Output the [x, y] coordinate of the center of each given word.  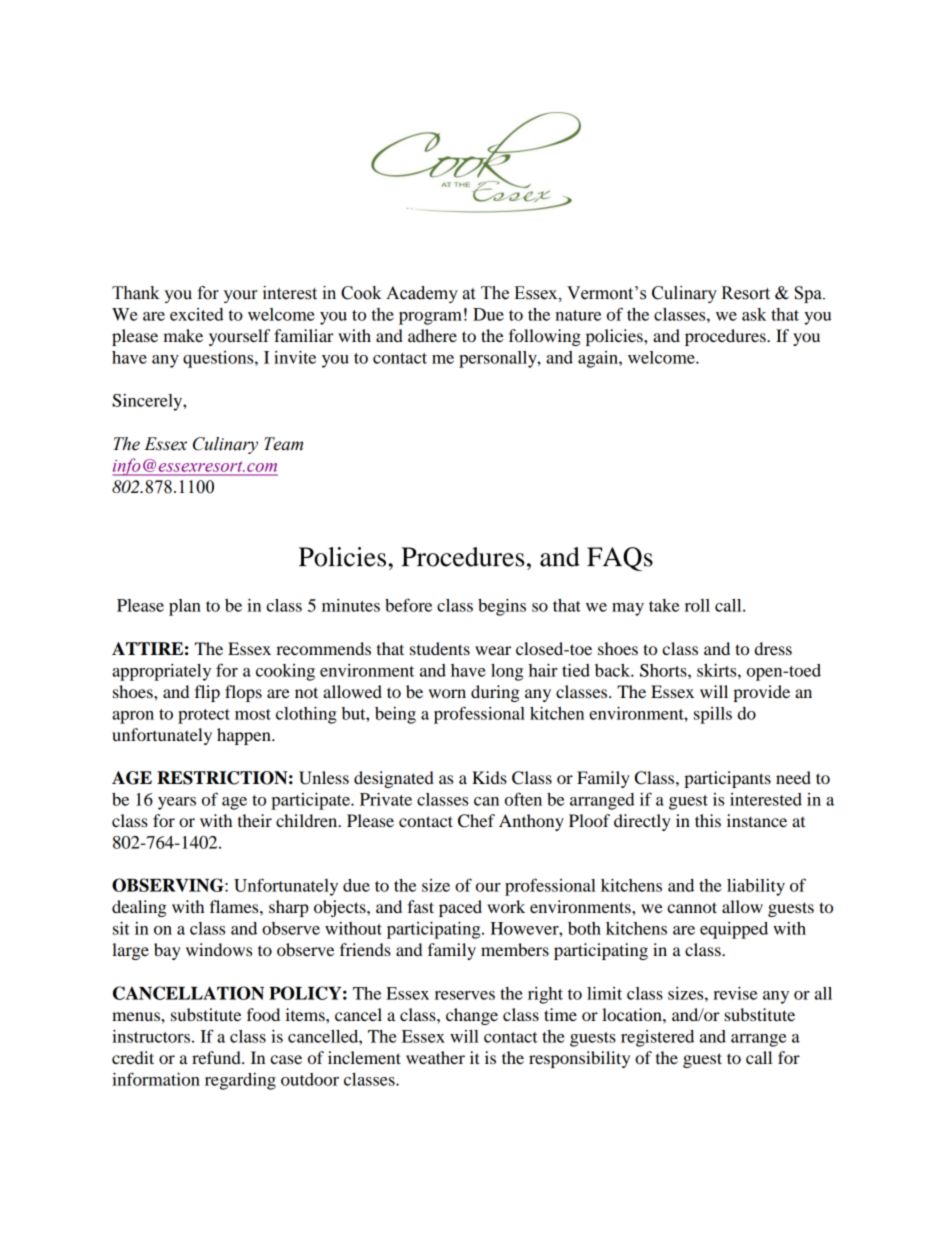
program [430, 318]
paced [460, 908]
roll [697, 605]
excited [197, 314]
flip [207, 693]
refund [217, 1057]
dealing [139, 908]
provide [761, 693]
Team [283, 444]
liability [756, 887]
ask [754, 314]
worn [447, 693]
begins [502, 607]
